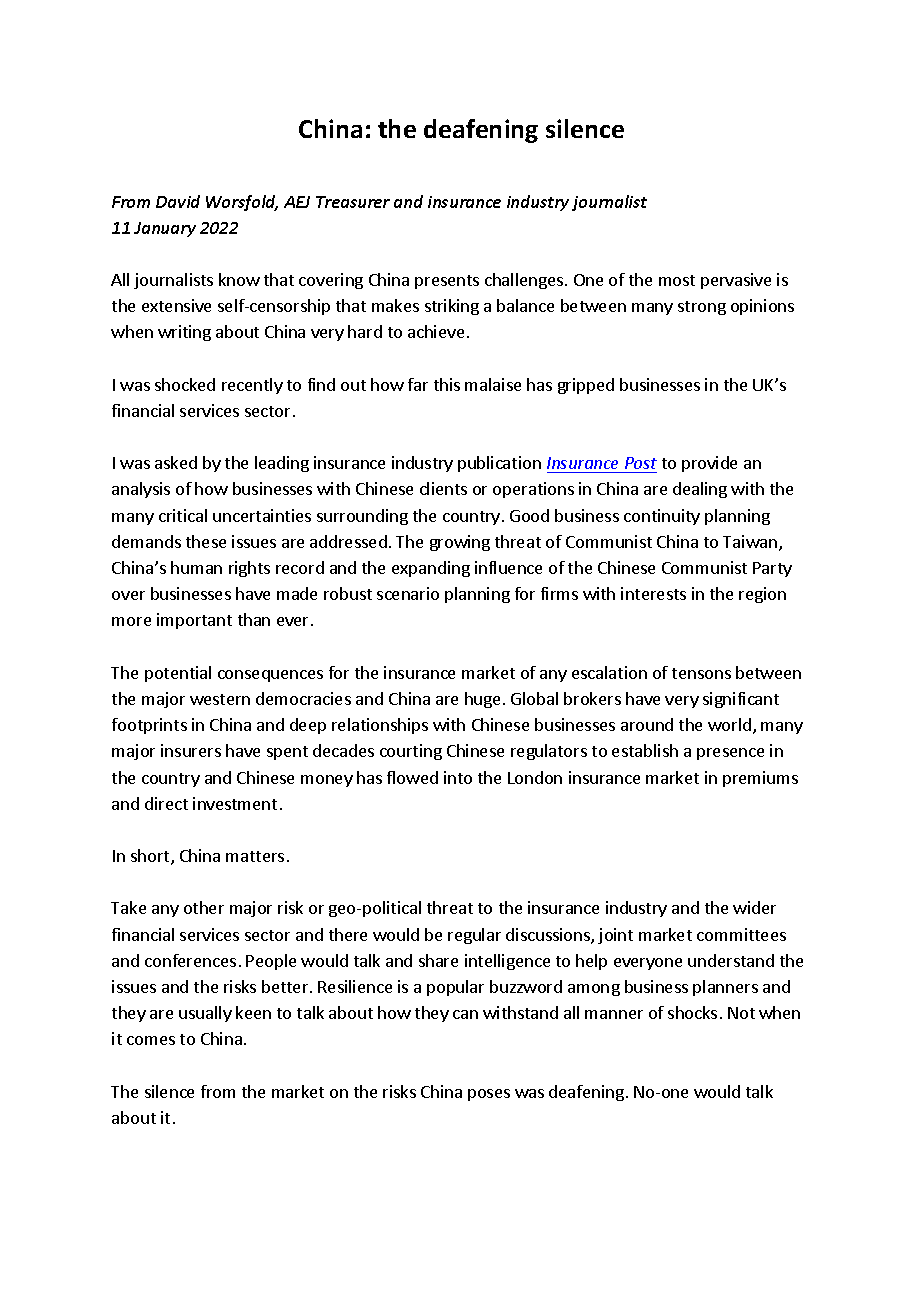 The height and width of the document is (1308, 924). Describe the element at coordinates (183, 515) in the document. I see `critical` at that location.
